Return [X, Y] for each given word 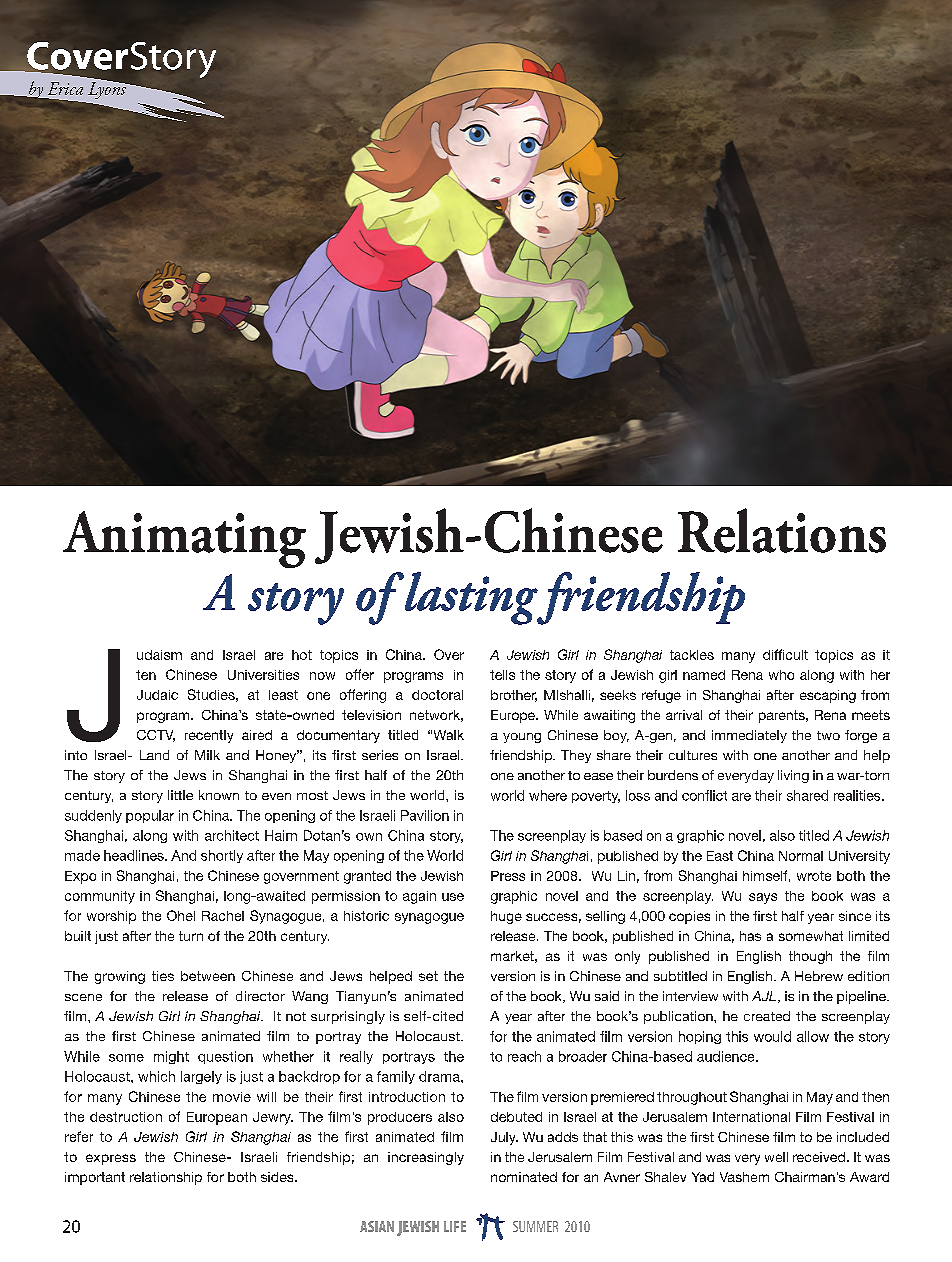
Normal [801, 856]
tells [502, 675]
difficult [785, 654]
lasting [471, 598]
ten [146, 675]
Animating [184, 539]
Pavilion [425, 815]
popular [150, 816]
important [95, 1178]
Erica [65, 88]
